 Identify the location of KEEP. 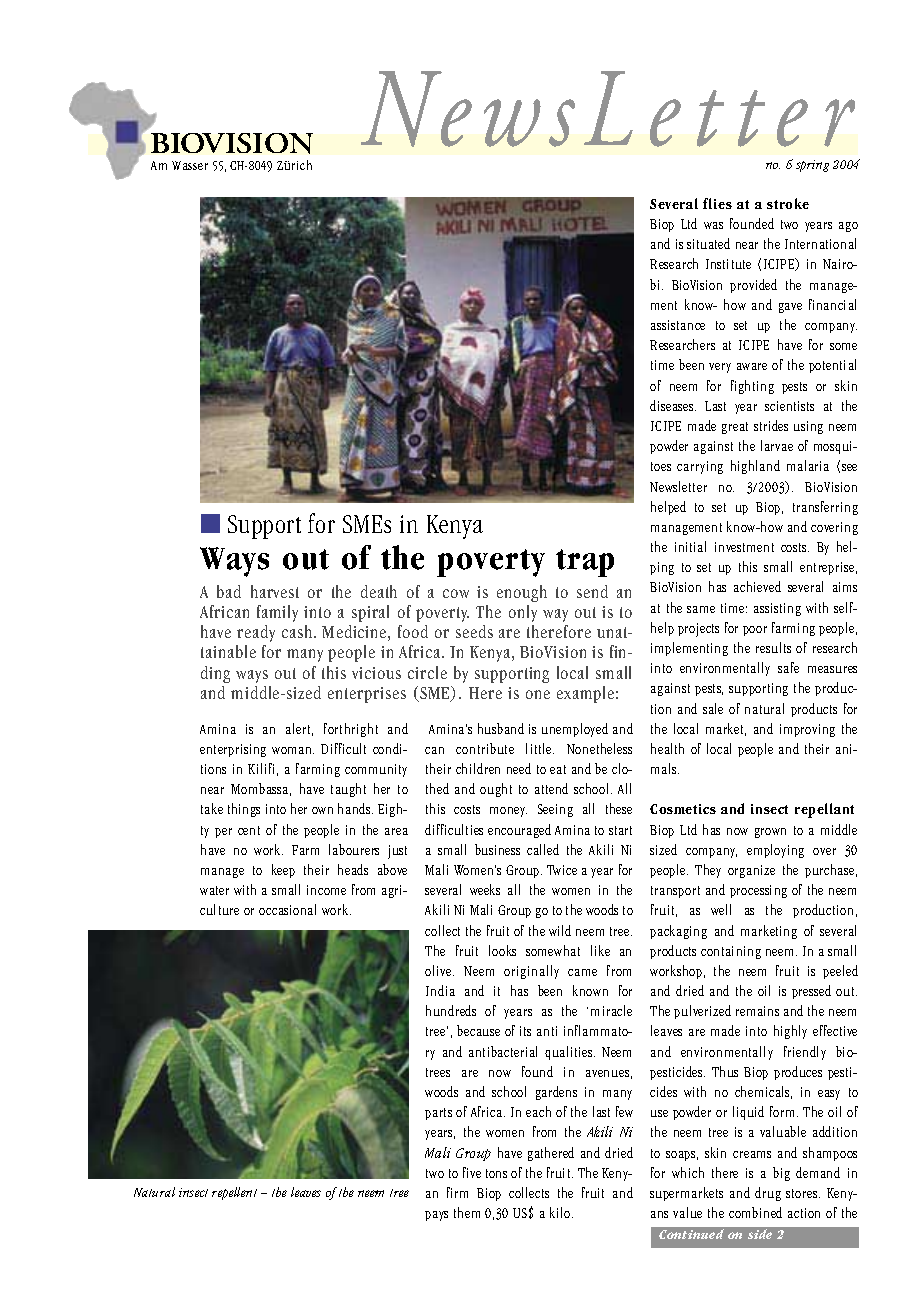
(283, 871).
